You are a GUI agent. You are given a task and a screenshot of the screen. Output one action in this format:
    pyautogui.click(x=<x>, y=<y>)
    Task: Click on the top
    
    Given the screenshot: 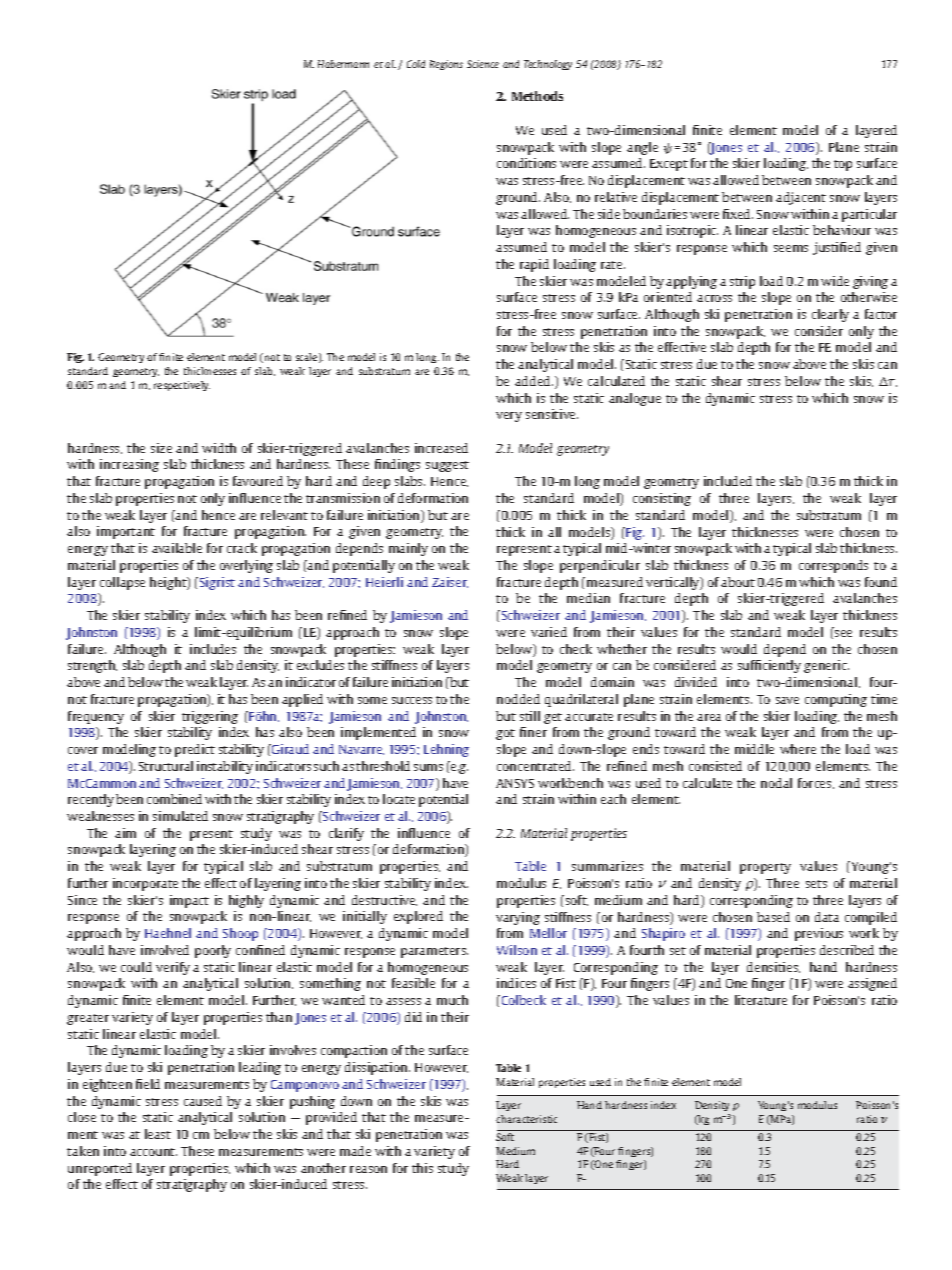 What is the action you would take?
    pyautogui.click(x=843, y=165)
